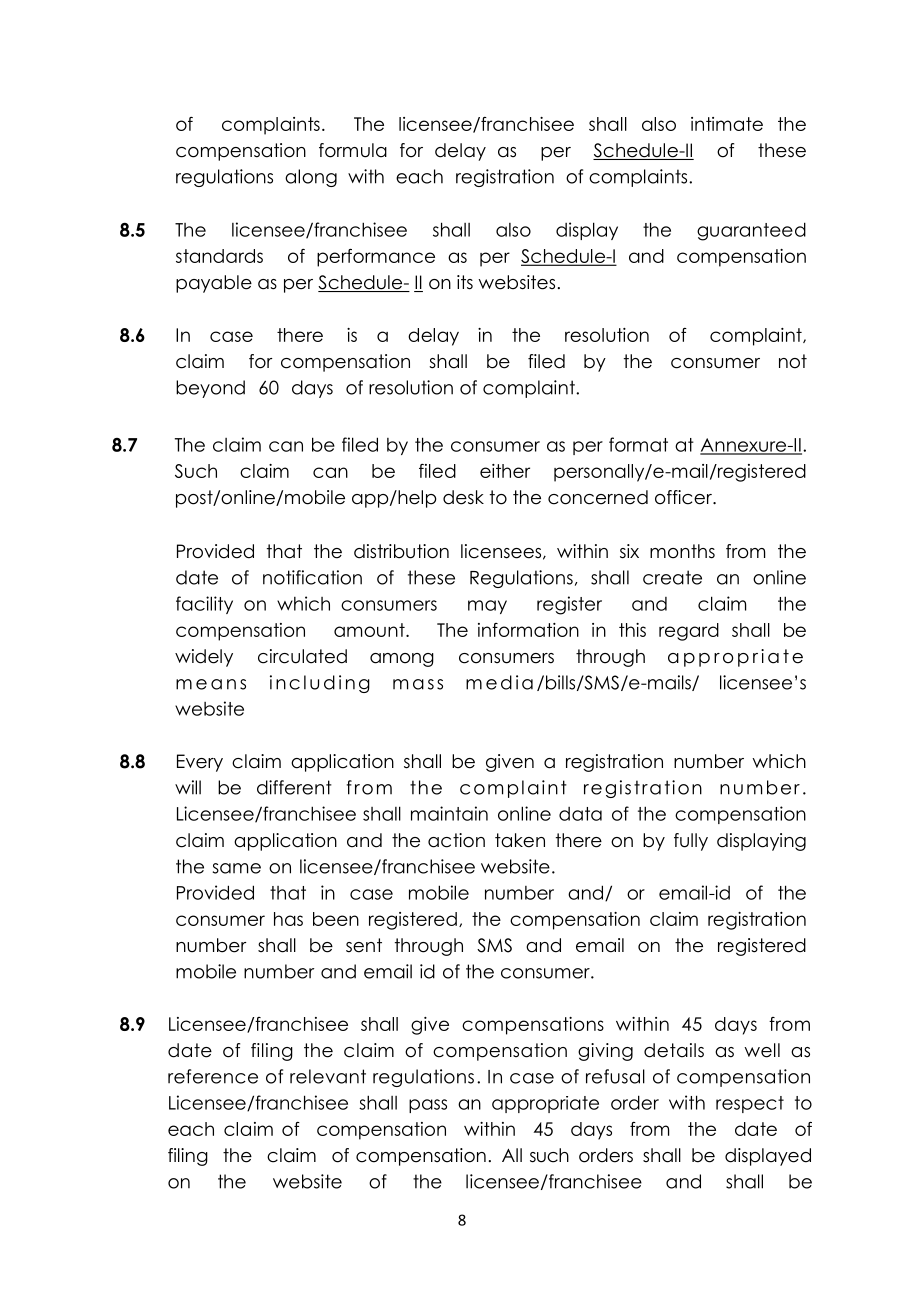 Image resolution: width=924 pixels, height=1307 pixels. Describe the element at coordinates (727, 124) in the screenshot. I see `intimate` at that location.
